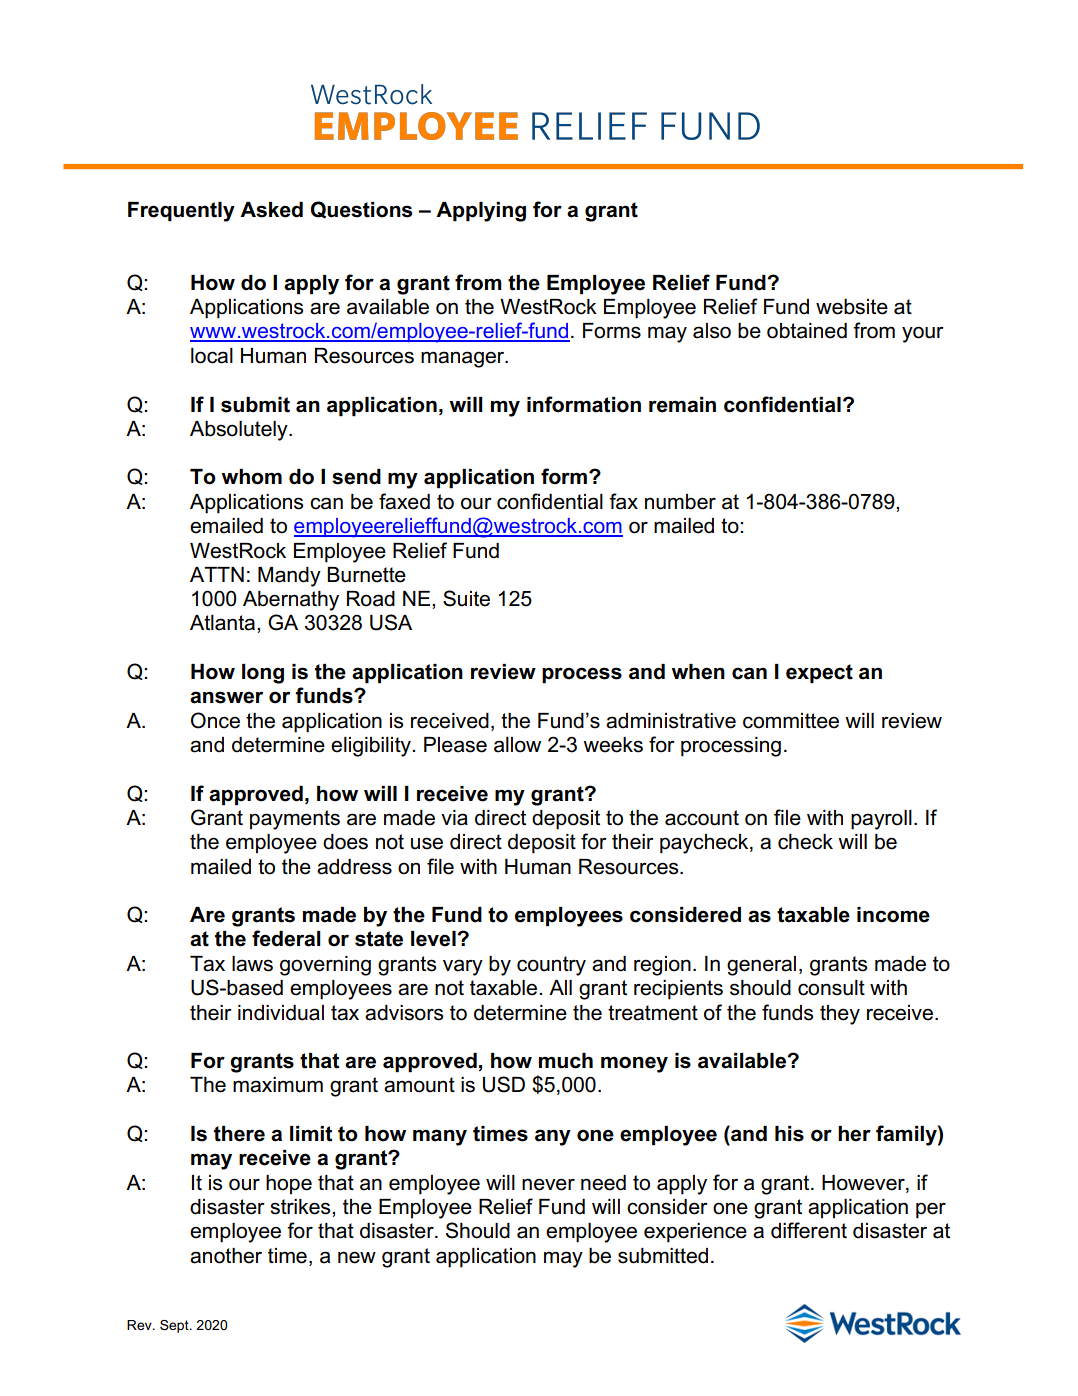 The image size is (1078, 1396). I want to click on manager, so click(464, 359).
